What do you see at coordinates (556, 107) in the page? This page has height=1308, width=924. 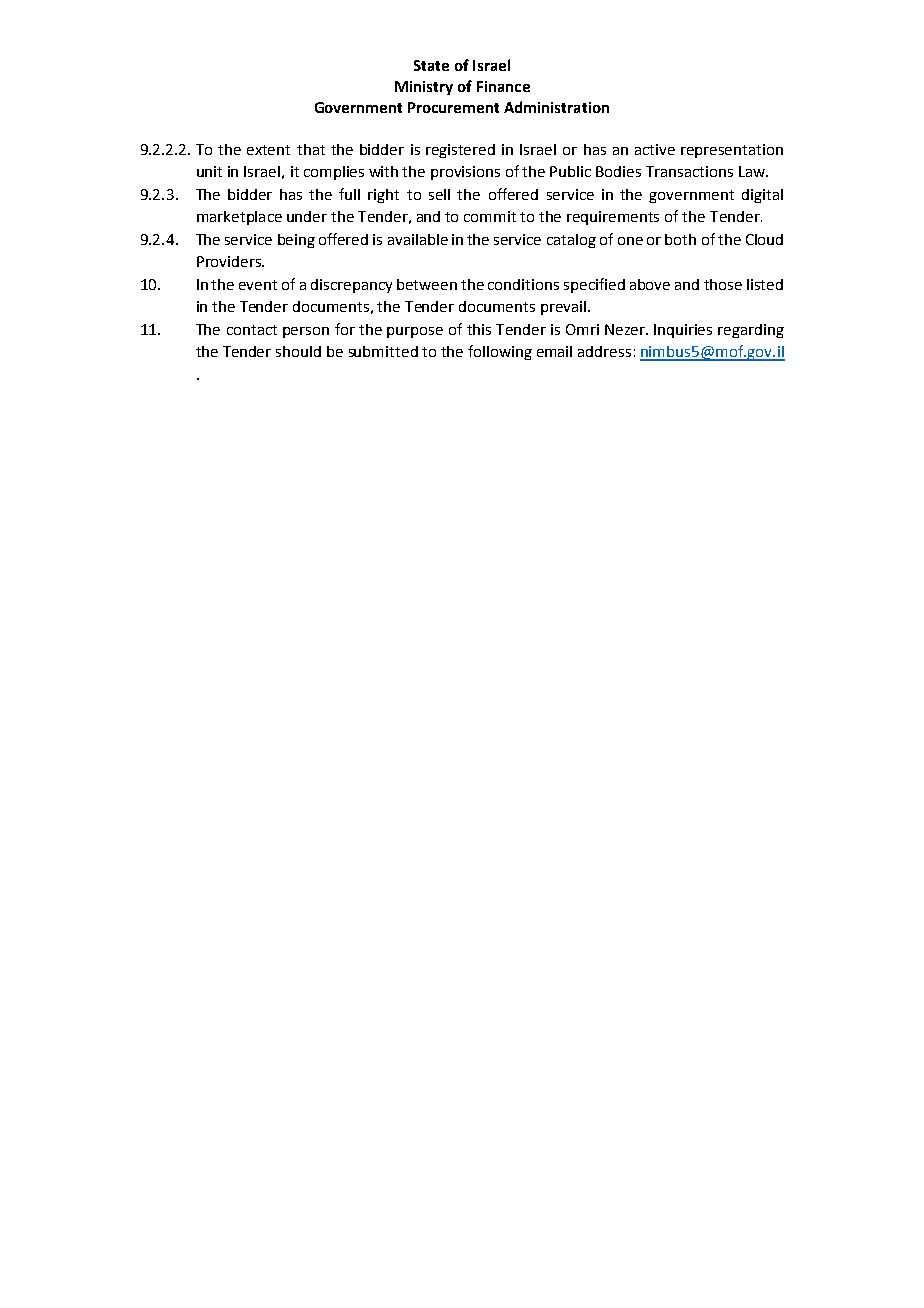 I see `Administration` at bounding box center [556, 107].
